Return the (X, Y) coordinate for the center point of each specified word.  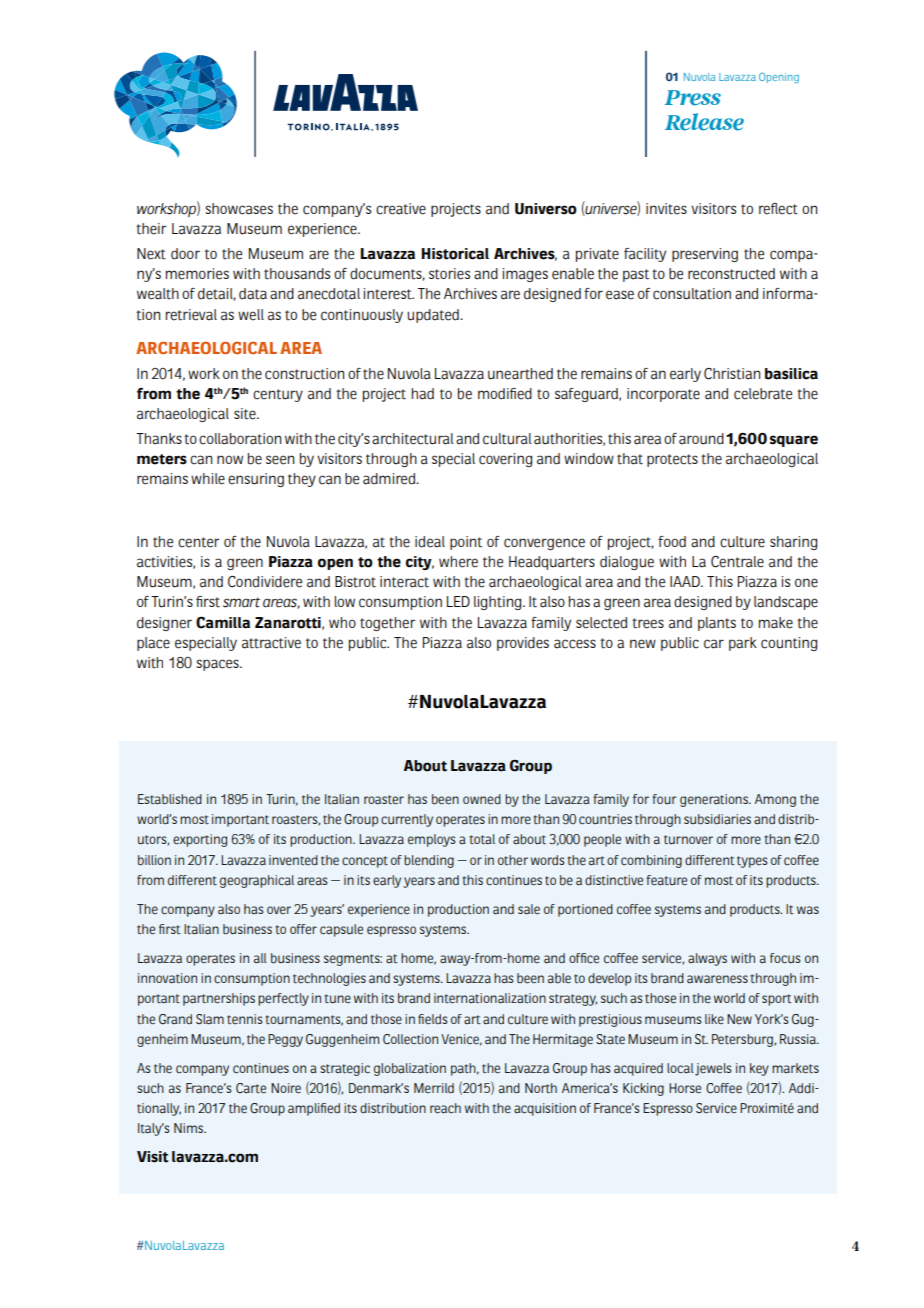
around (701, 439)
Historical (455, 254)
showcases (239, 209)
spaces (218, 665)
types (752, 862)
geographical (257, 881)
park (743, 644)
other (513, 860)
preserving (705, 255)
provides (523, 644)
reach (445, 1108)
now (230, 459)
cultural (507, 439)
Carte (251, 1088)
